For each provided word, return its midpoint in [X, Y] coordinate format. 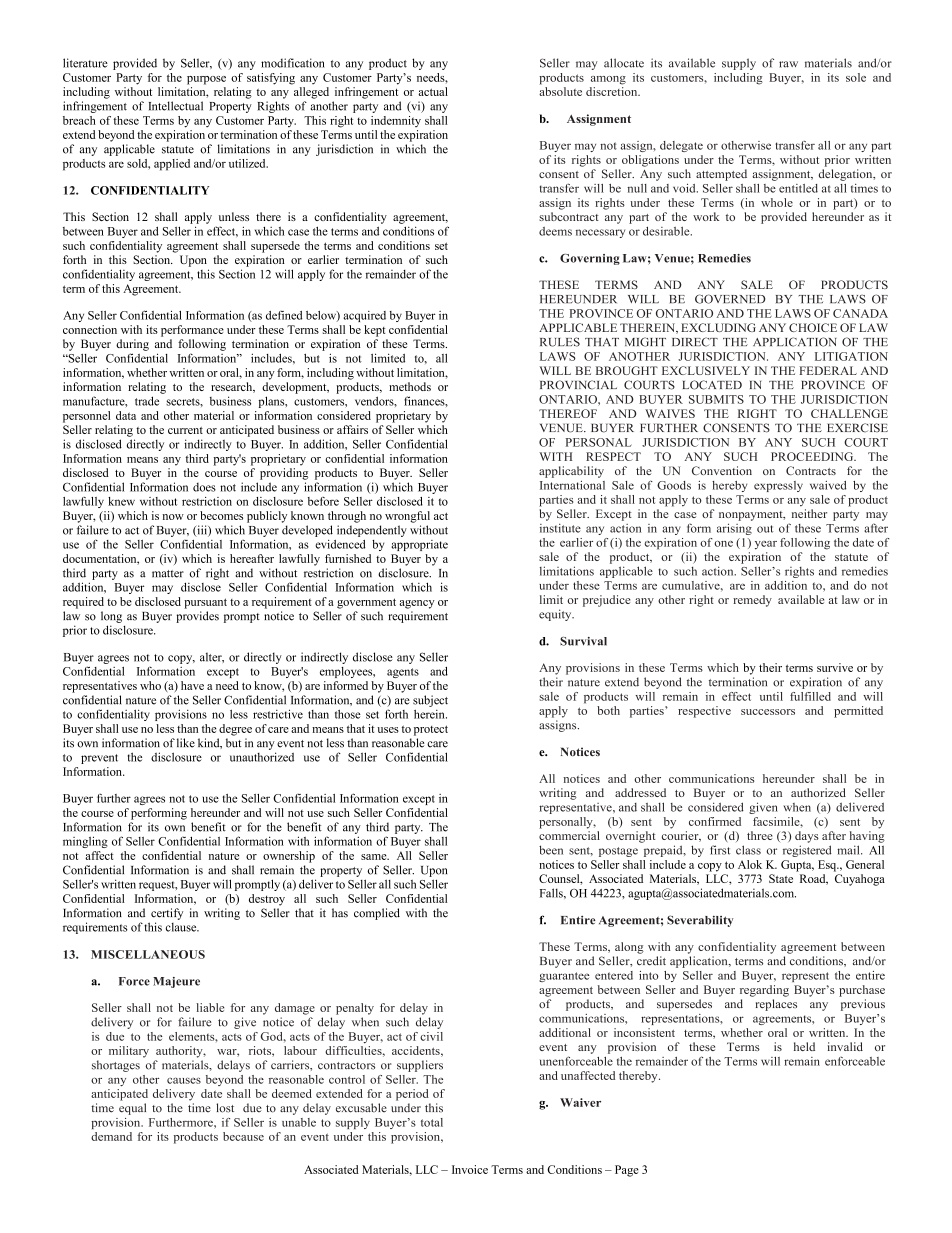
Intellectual [176, 106]
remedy [752, 601]
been [551, 850]
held [804, 1046]
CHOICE [813, 327]
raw [788, 64]
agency [417, 604]
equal [132, 1109]
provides [197, 617]
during [132, 345]
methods [410, 386]
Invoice [470, 1169]
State [781, 878]
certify [167, 914]
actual [433, 91]
